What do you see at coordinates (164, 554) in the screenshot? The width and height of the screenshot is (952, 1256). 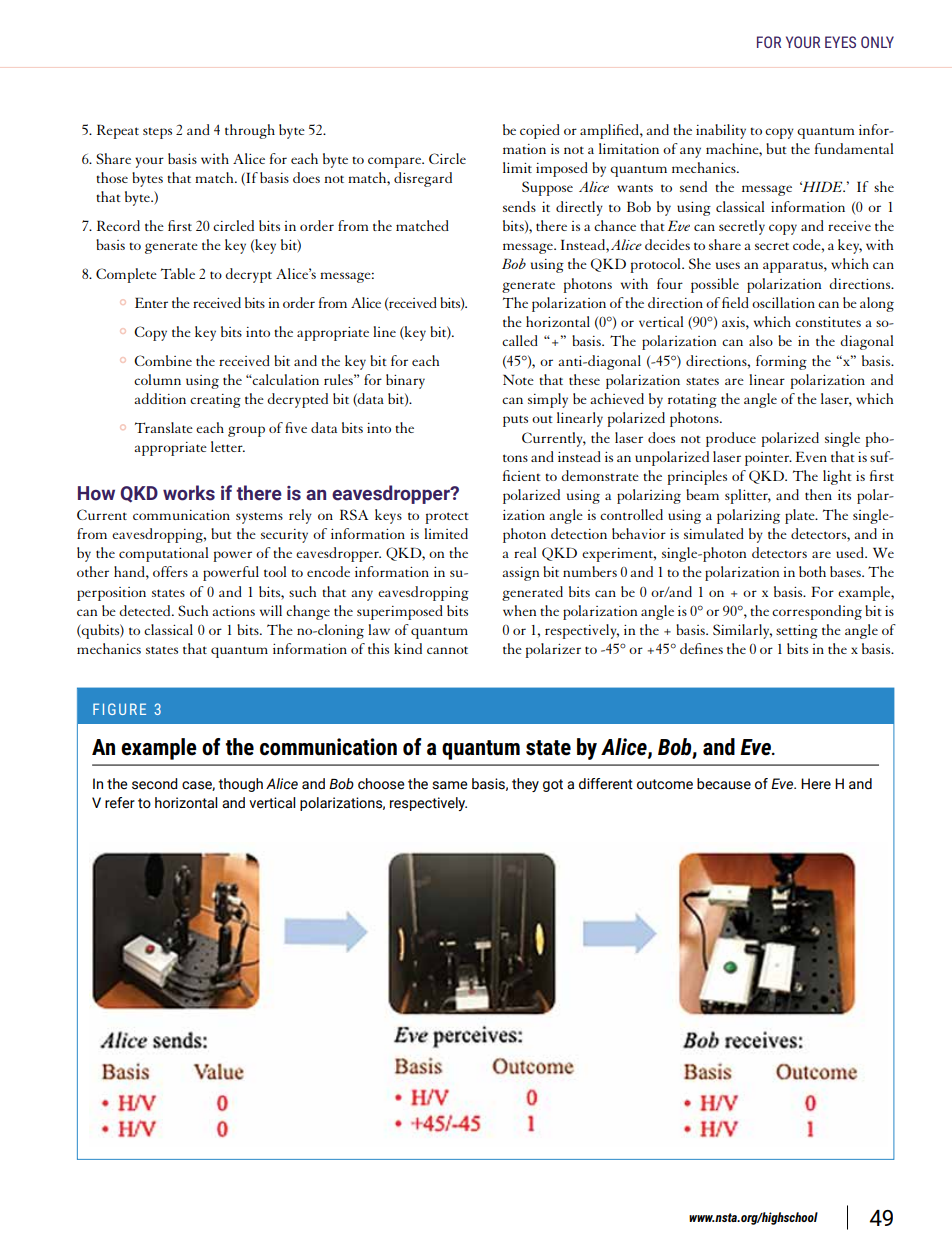 I see `computational` at bounding box center [164, 554].
